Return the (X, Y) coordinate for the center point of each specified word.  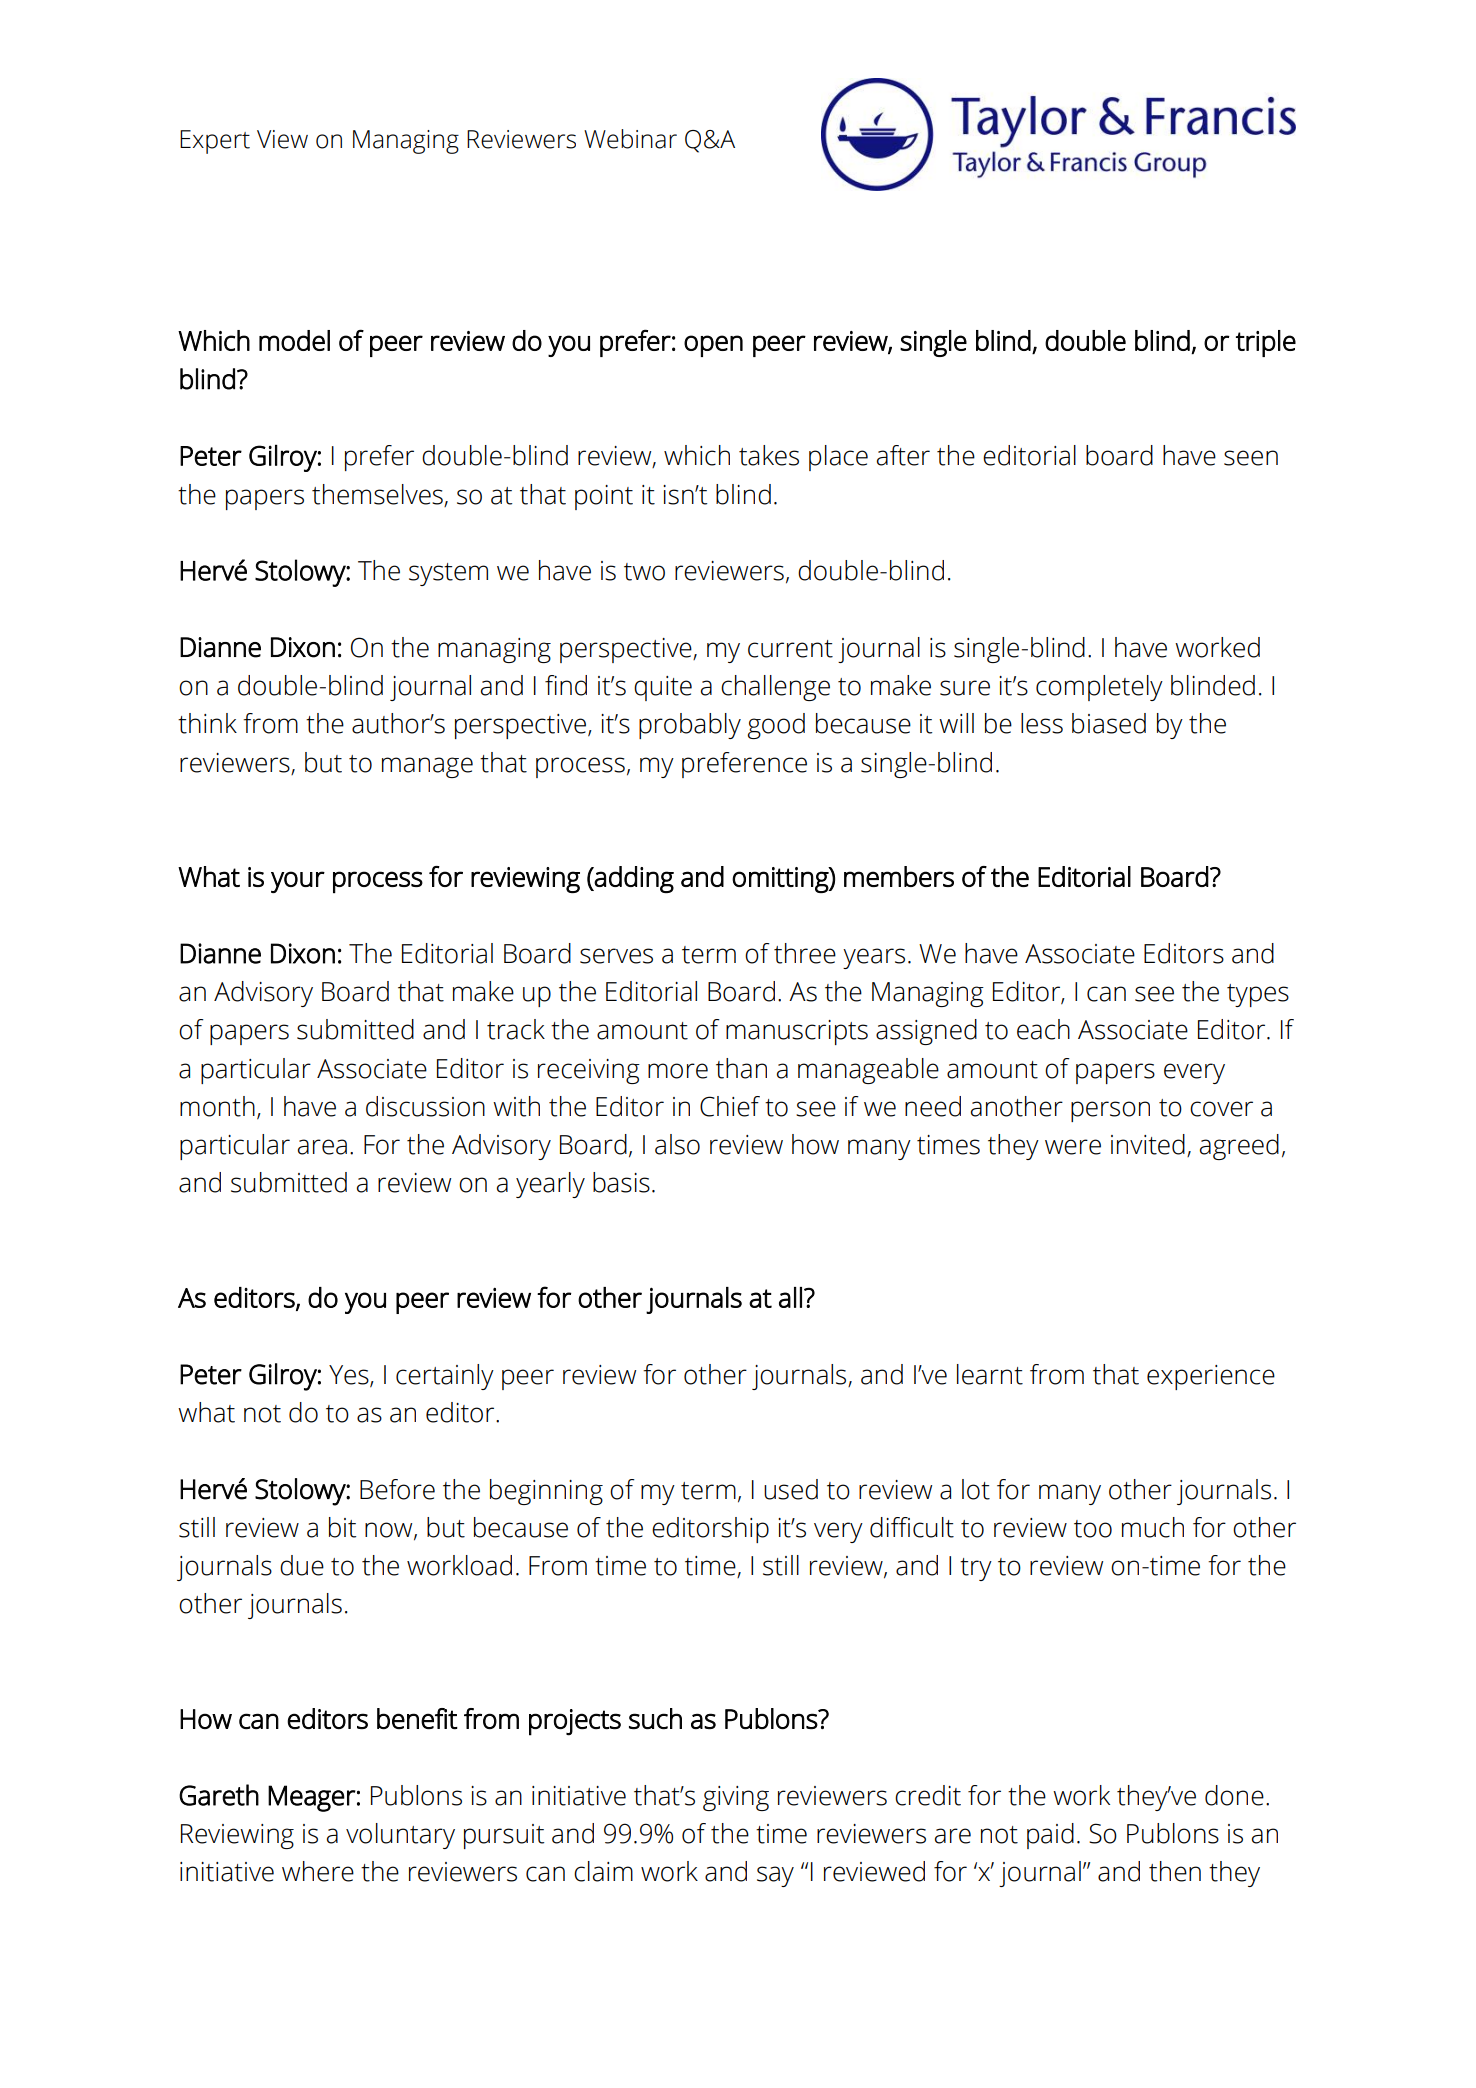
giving (736, 1798)
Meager (312, 1798)
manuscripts (797, 1032)
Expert (215, 142)
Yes (350, 1375)
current (790, 649)
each (1043, 1029)
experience (1211, 1377)
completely (1099, 688)
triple (1266, 343)
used (791, 1489)
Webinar (630, 139)
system (448, 574)
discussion (425, 1106)
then (1175, 1871)
